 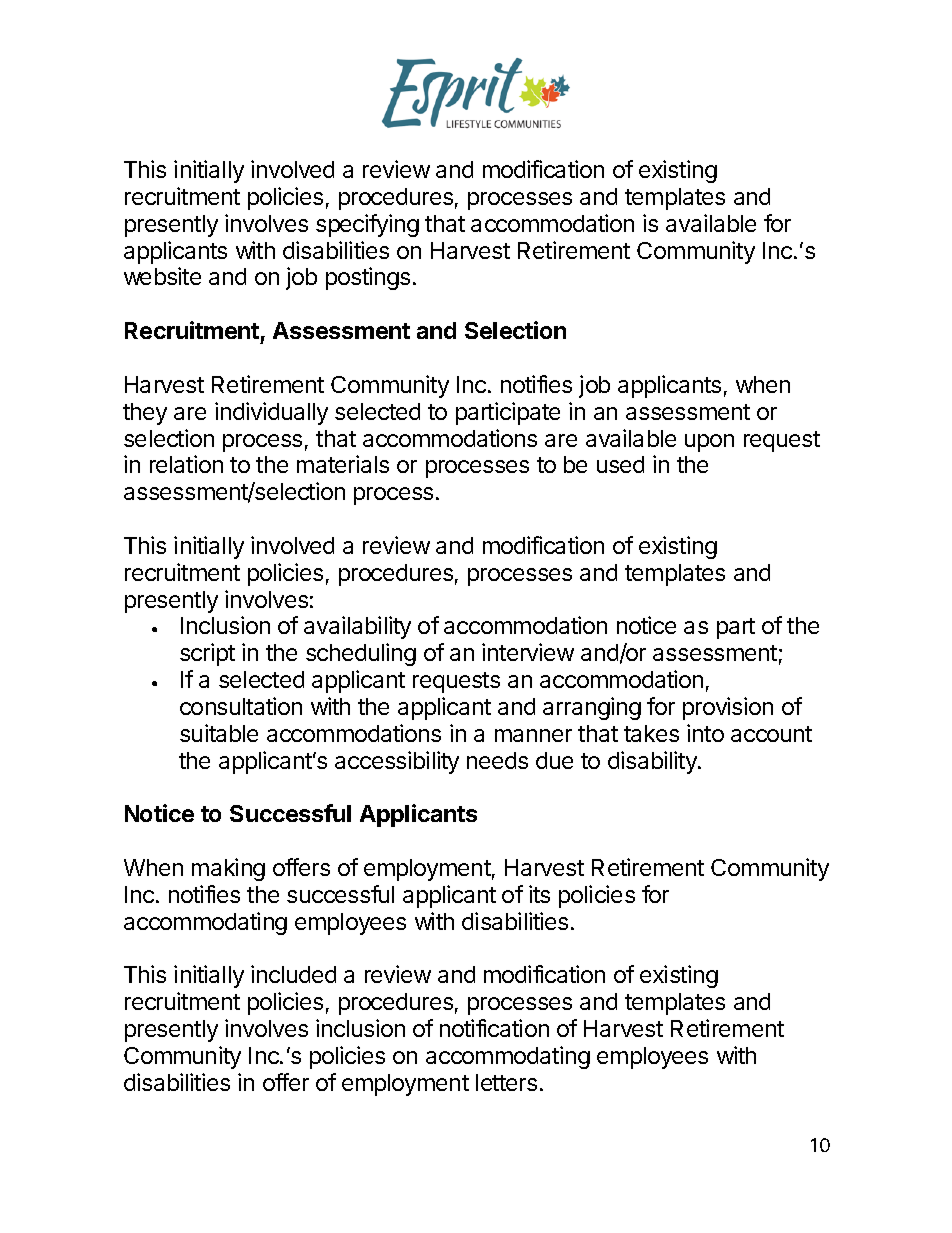 I want to click on needs, so click(x=497, y=760).
